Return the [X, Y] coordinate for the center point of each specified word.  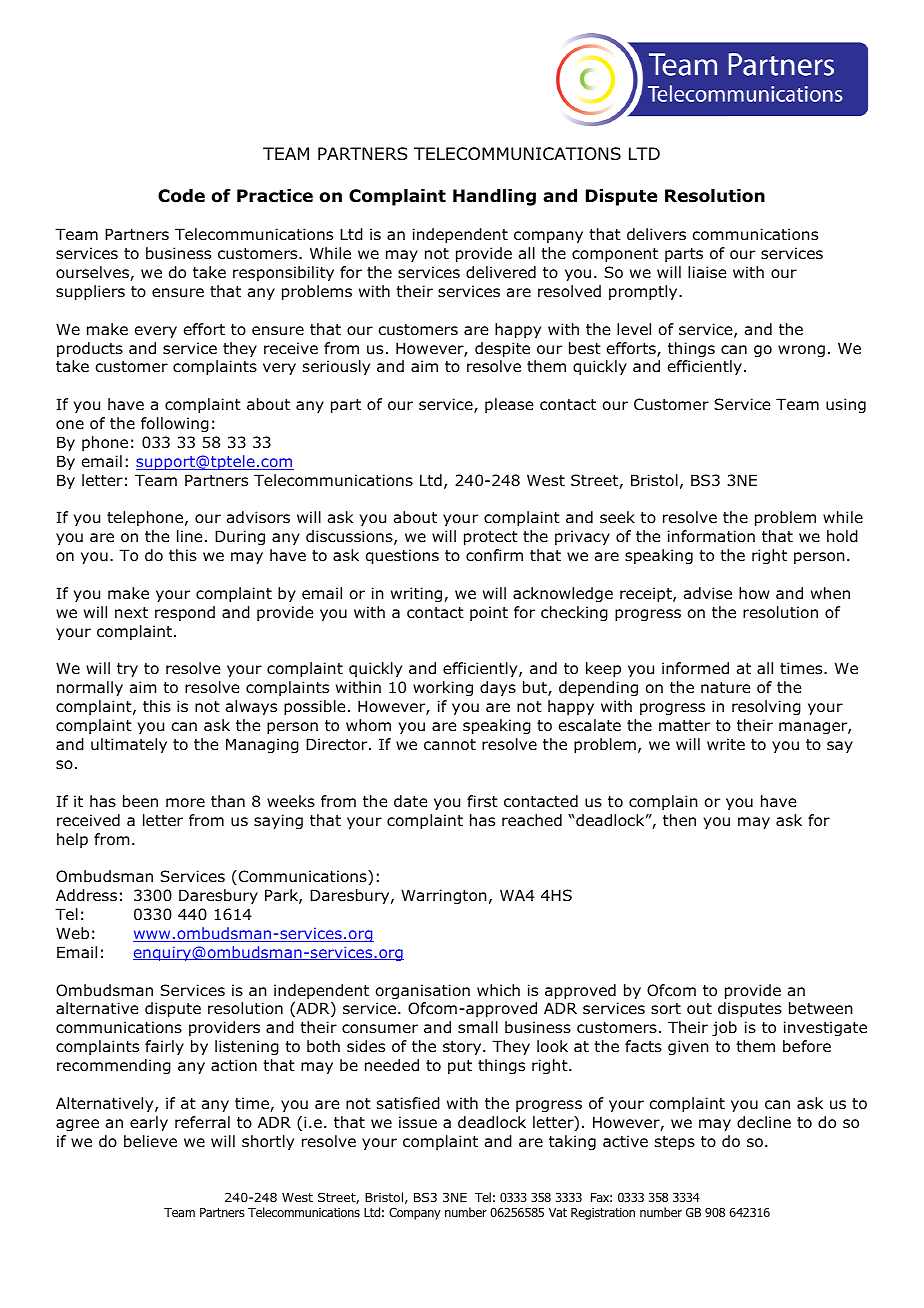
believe [150, 1141]
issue [418, 1122]
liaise [707, 272]
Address [86, 895]
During [240, 537]
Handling [494, 197]
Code [181, 196]
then [679, 820]
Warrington [444, 896]
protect [491, 538]
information [711, 536]
